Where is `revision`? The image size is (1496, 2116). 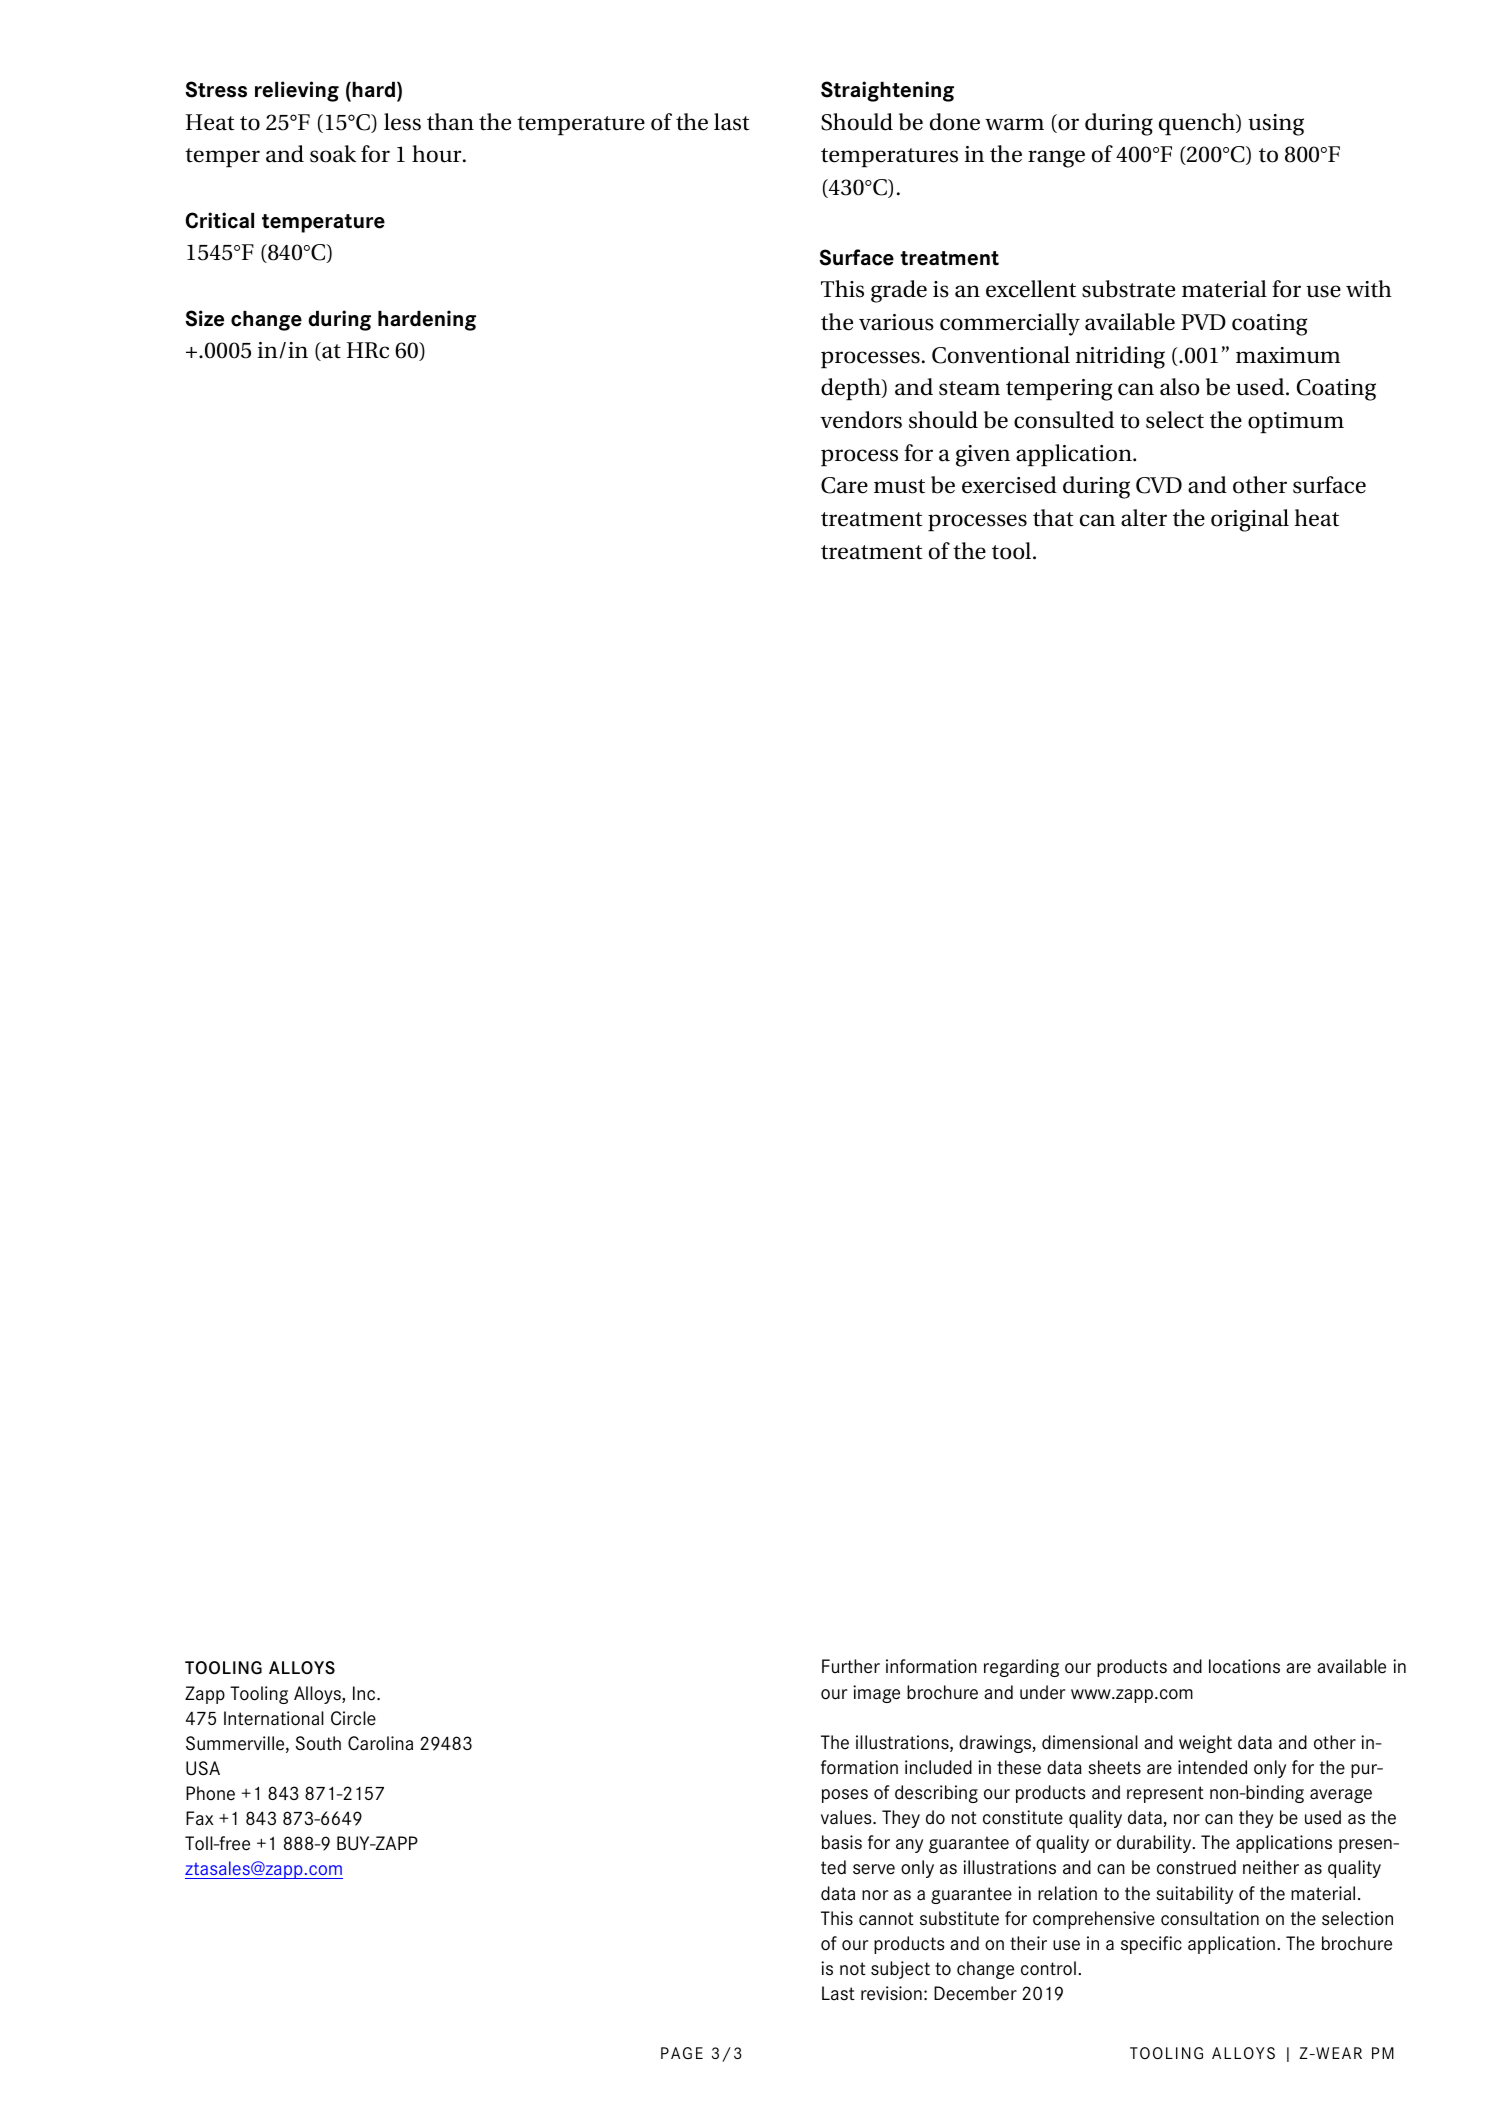 revision is located at coordinates (891, 1993).
